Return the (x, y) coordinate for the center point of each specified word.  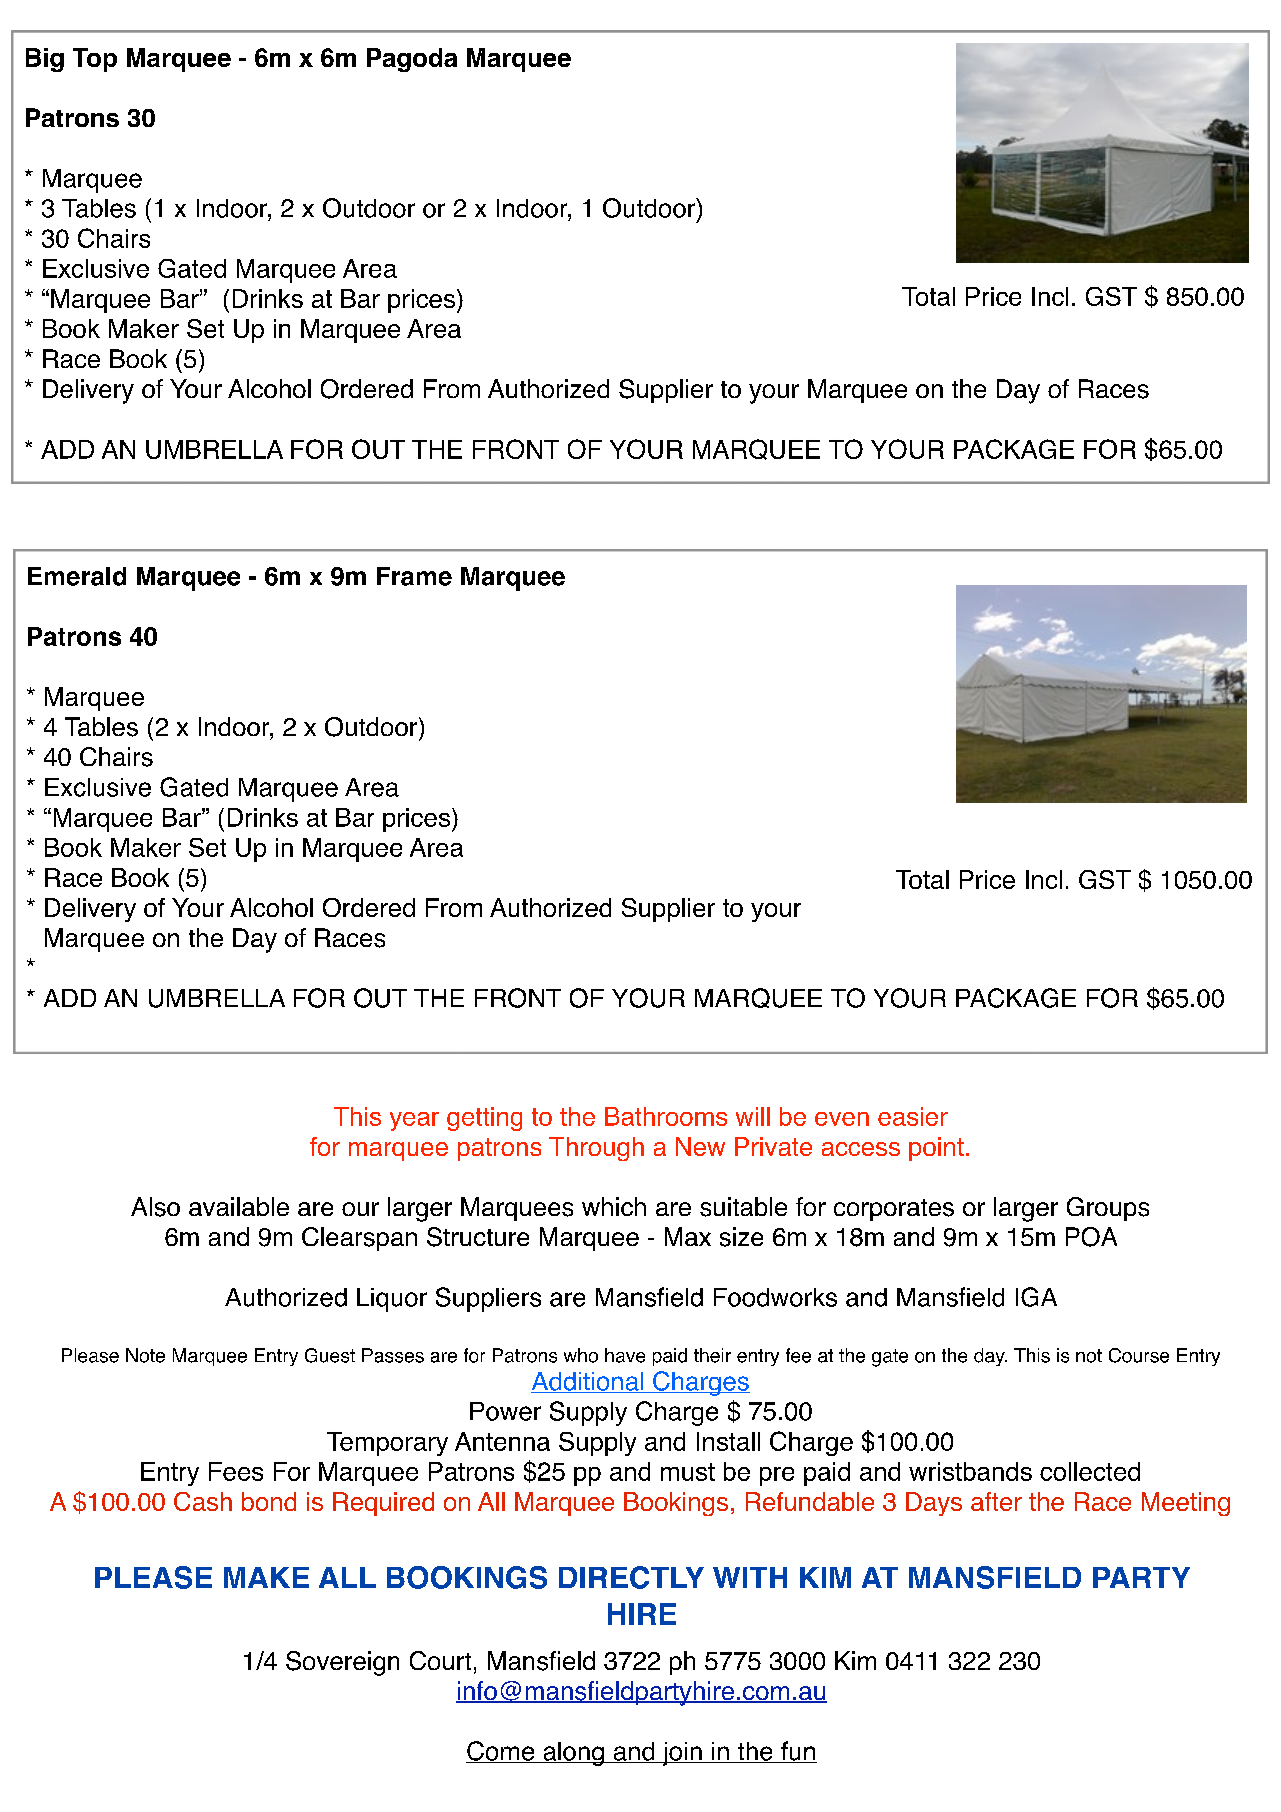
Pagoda (412, 60)
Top (95, 60)
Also (155, 1207)
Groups (1108, 1209)
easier (913, 1116)
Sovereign (342, 1663)
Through (596, 1149)
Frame (414, 576)
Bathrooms (666, 1116)
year (414, 1121)
